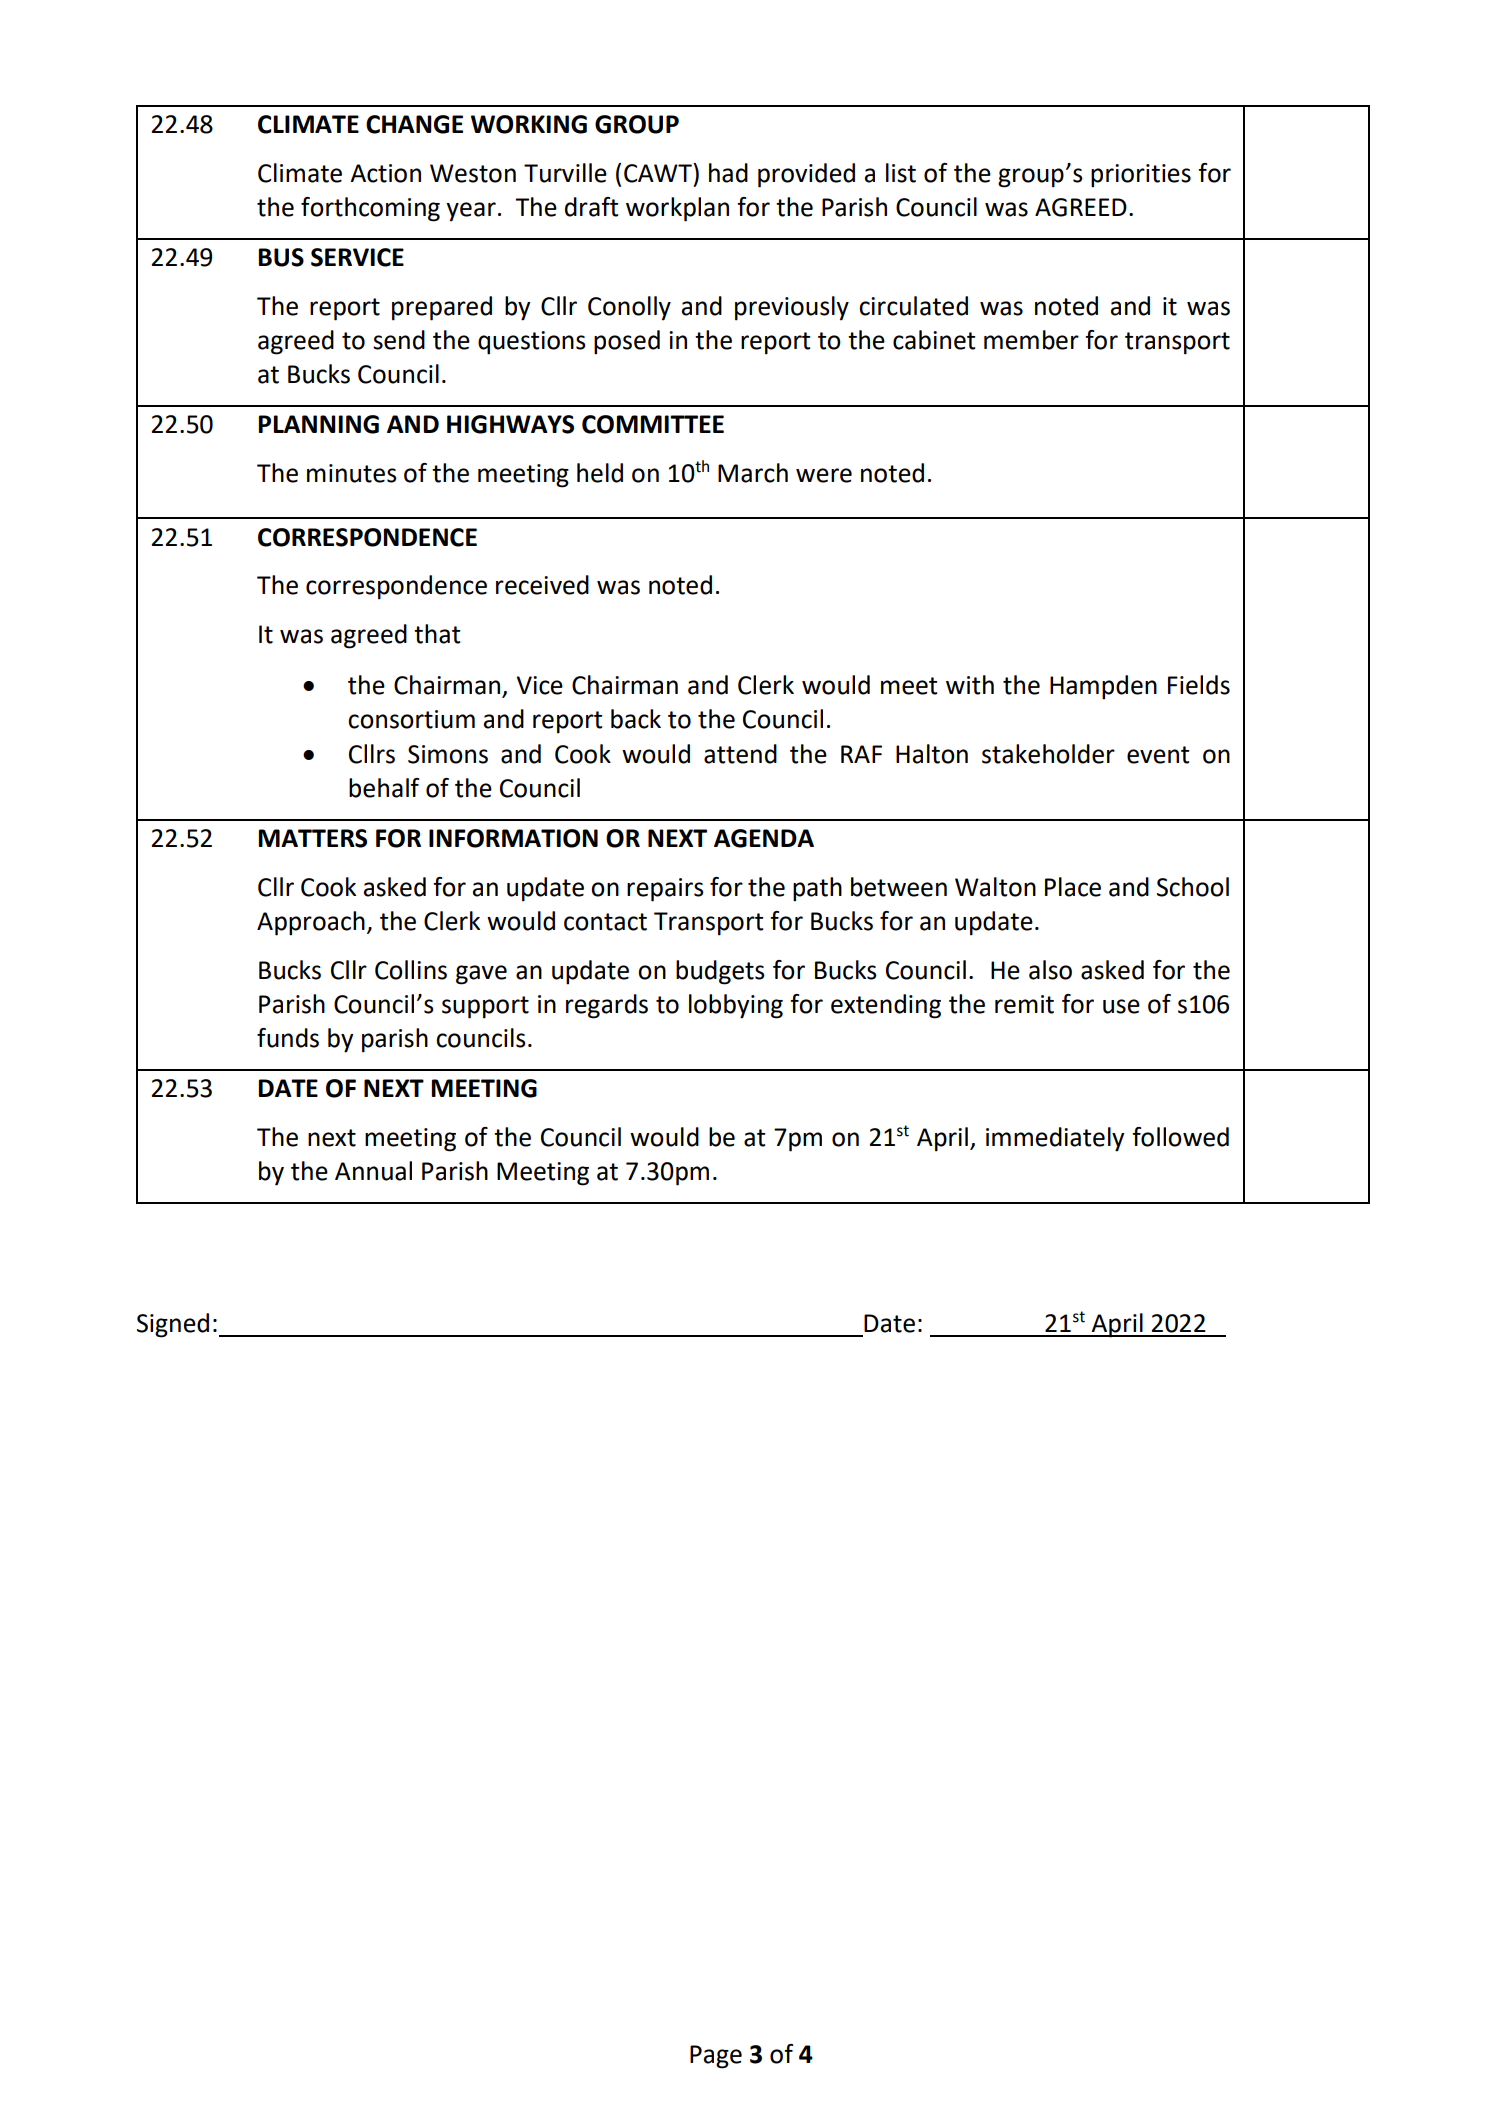 The image size is (1501, 2123). What do you see at coordinates (716, 2057) in the page?
I see `Page` at bounding box center [716, 2057].
